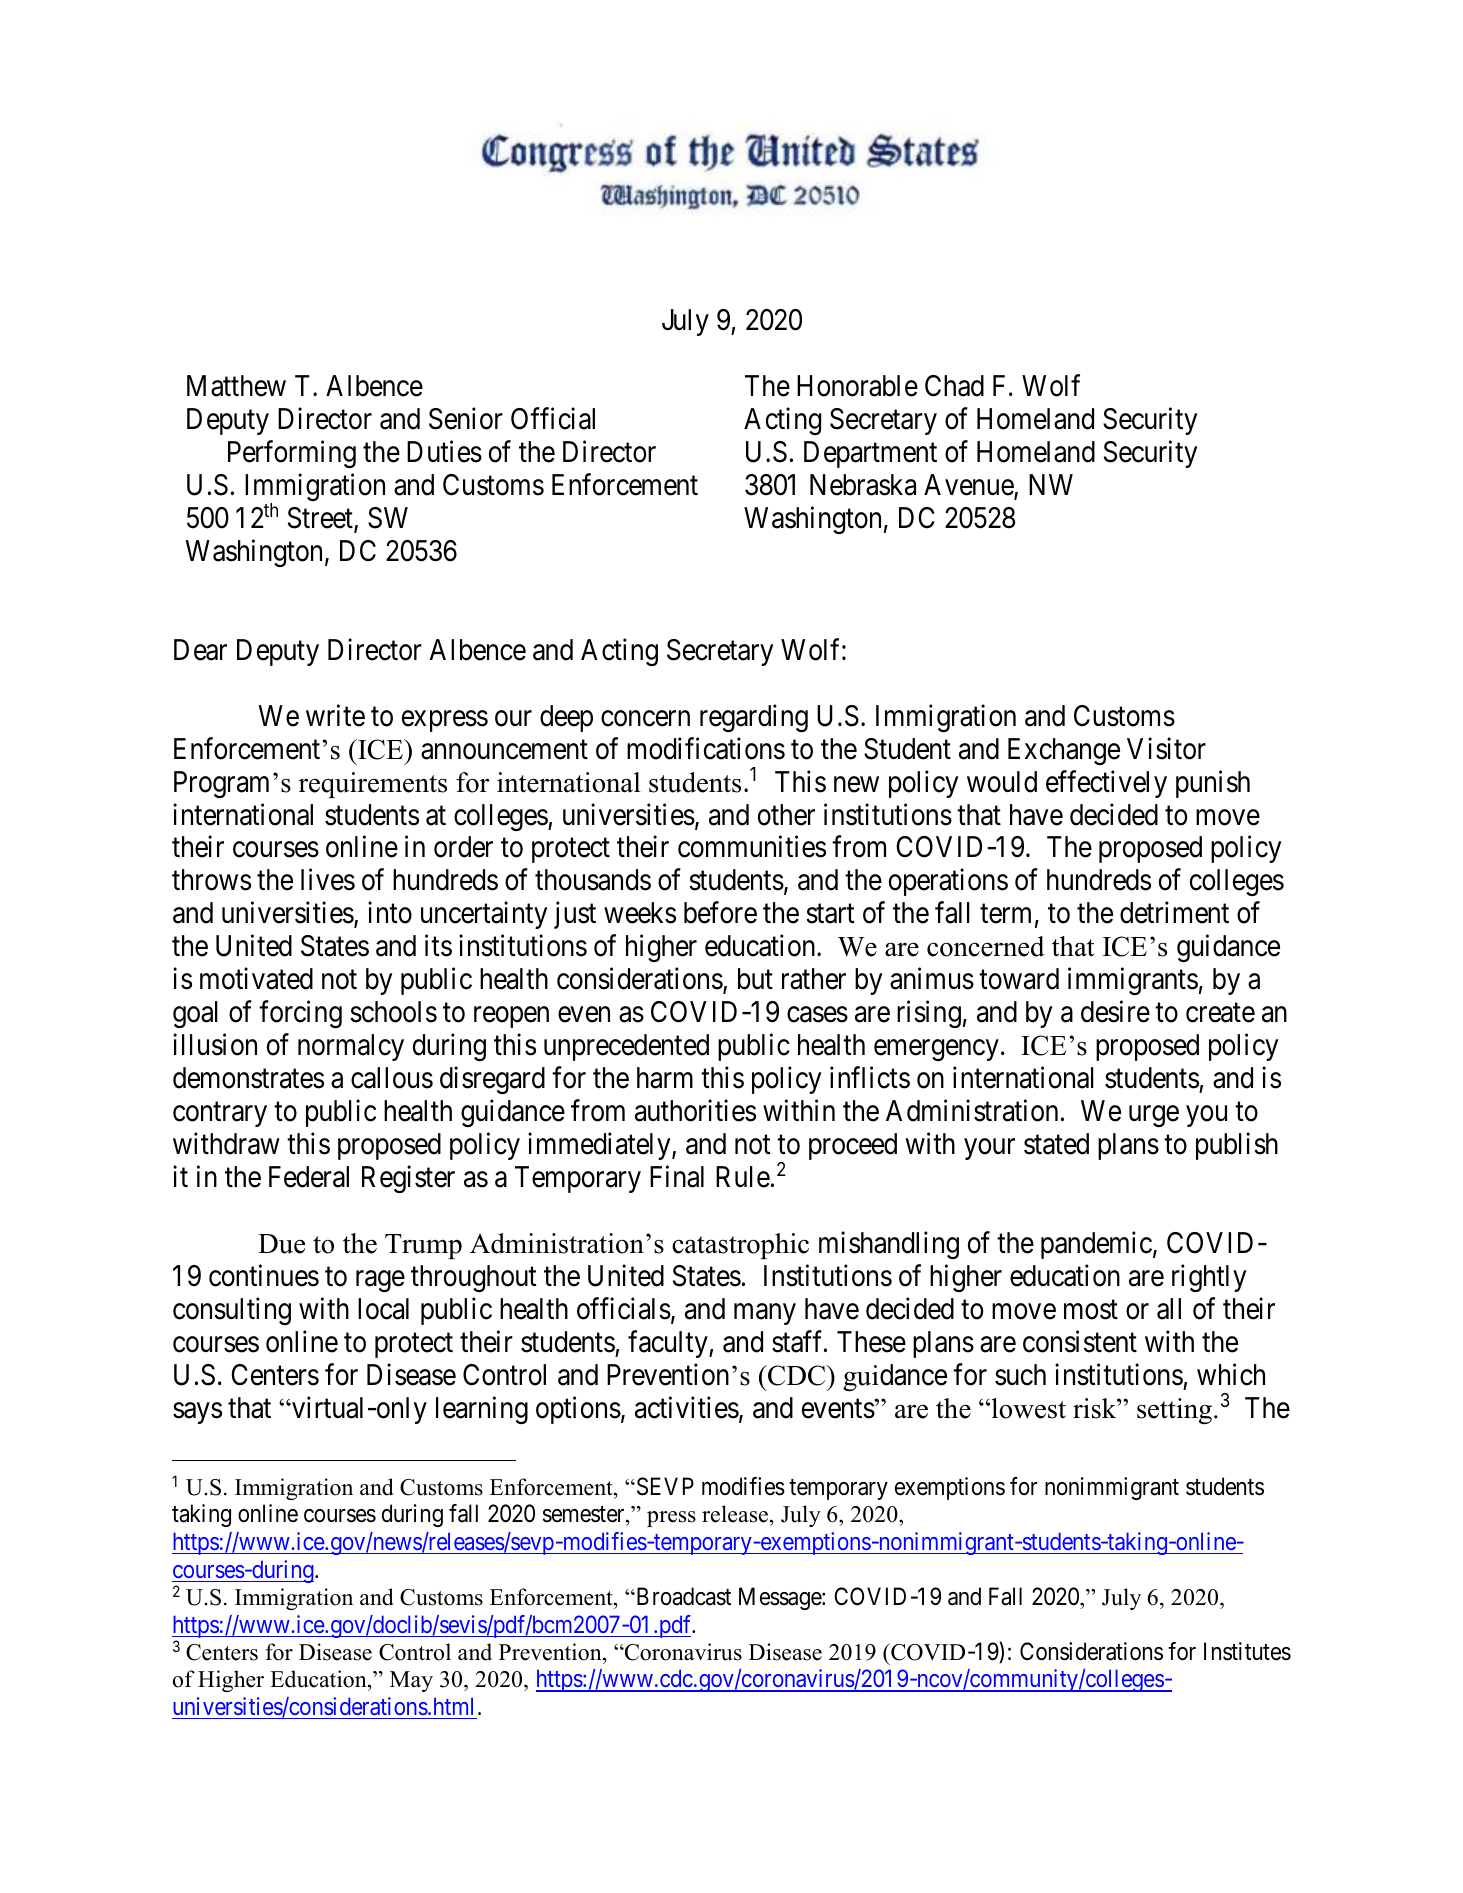 This document has height=1893, width=1463. I want to click on Chad, so click(954, 386).
